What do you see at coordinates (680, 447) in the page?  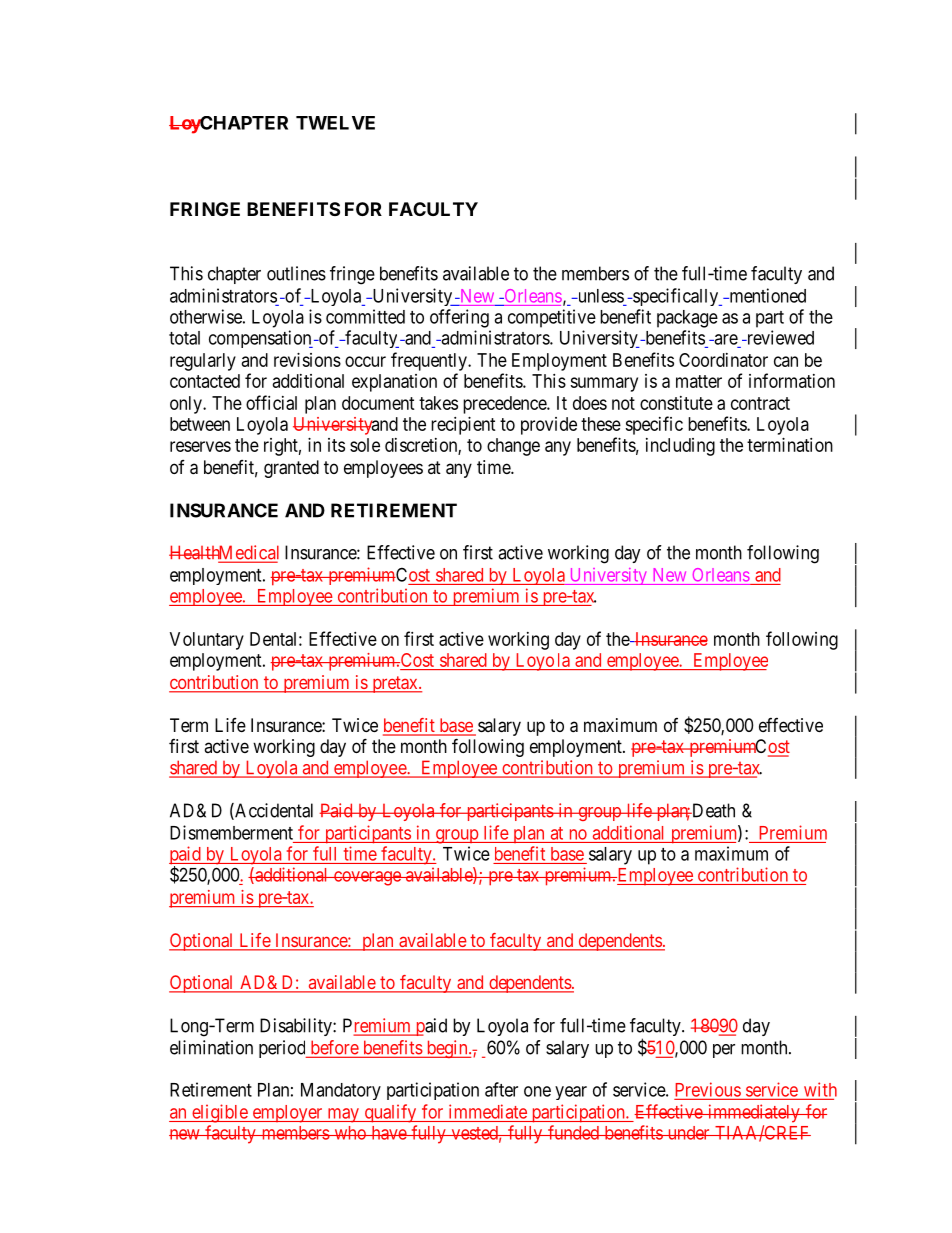 I see `including` at bounding box center [680, 447].
